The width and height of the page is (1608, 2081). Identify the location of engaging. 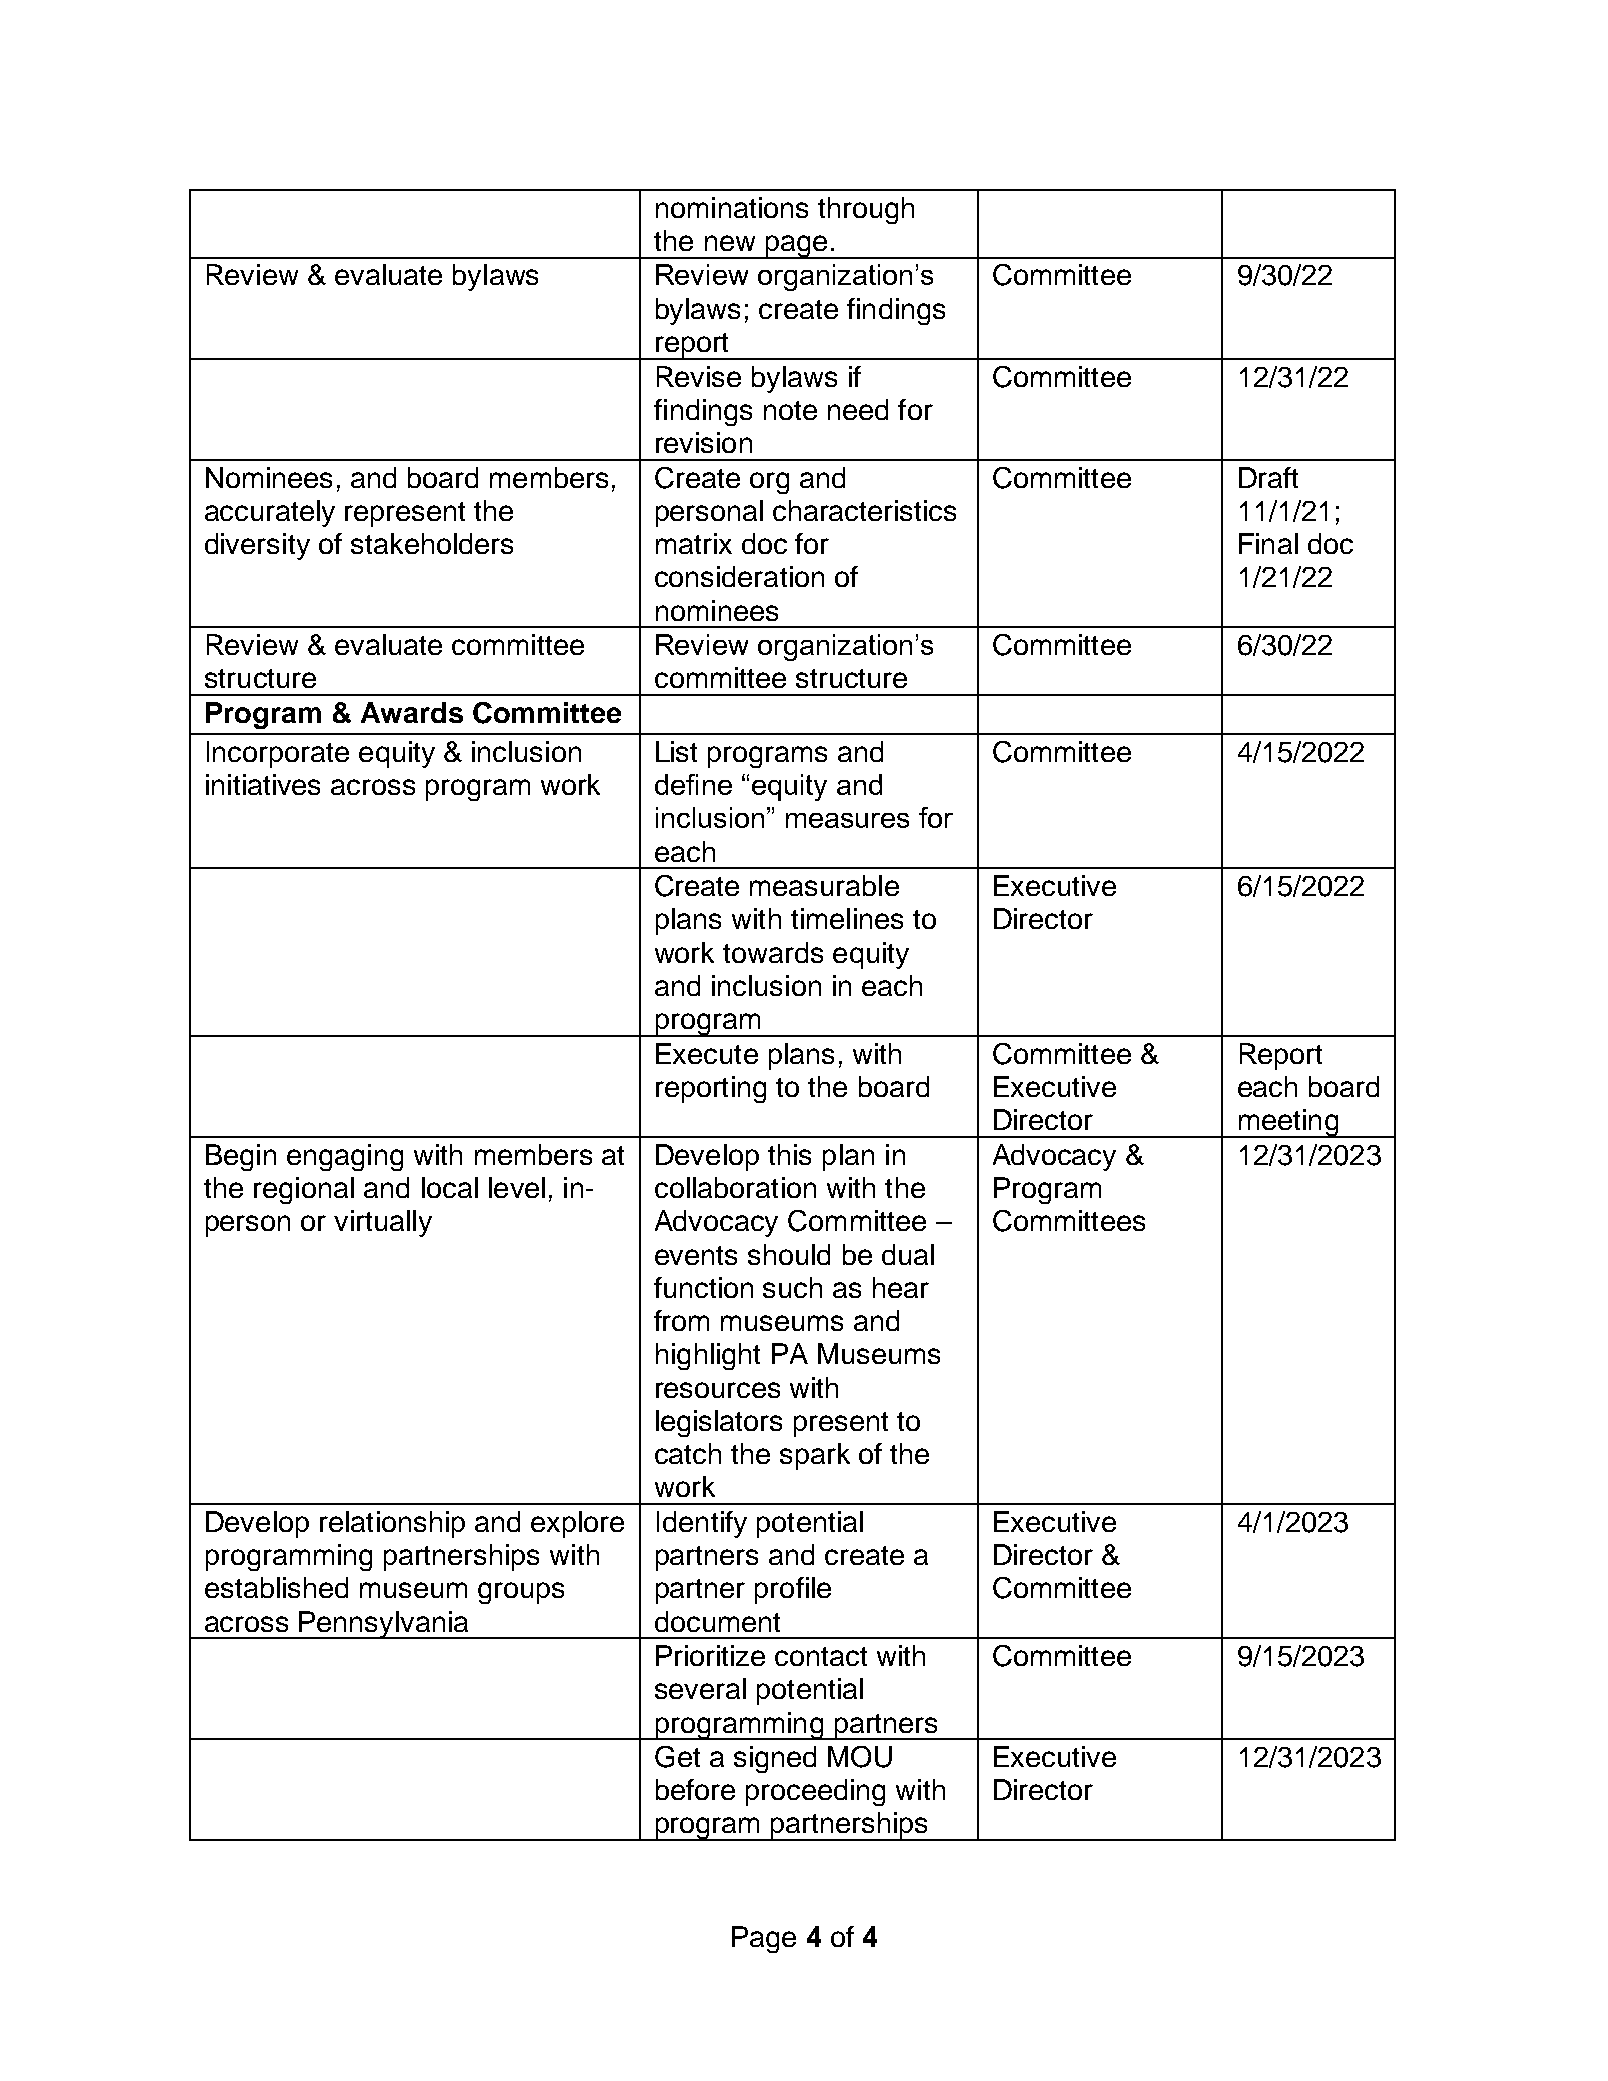
(345, 1157).
